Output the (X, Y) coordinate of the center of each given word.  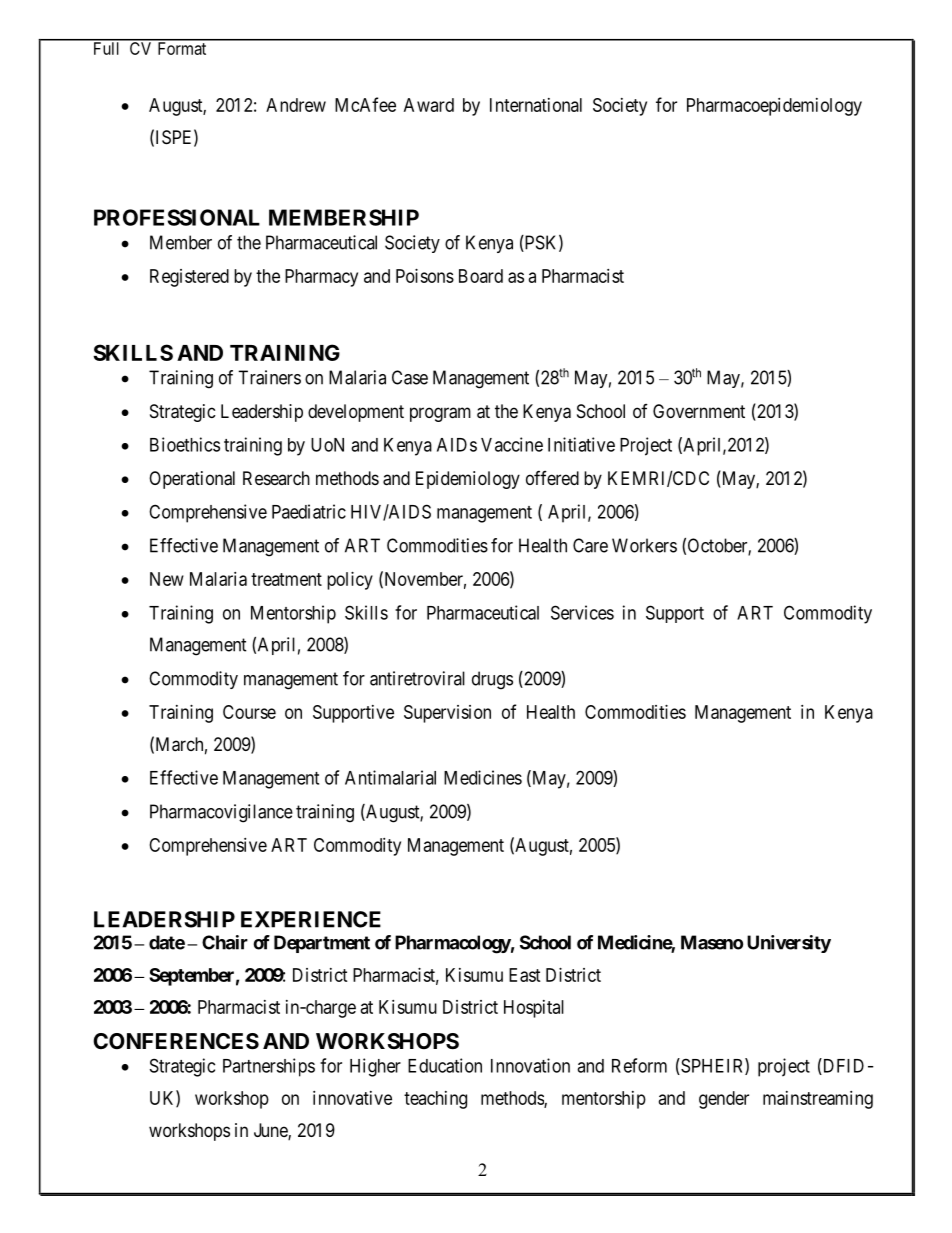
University (789, 944)
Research (276, 478)
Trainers (269, 377)
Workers (644, 545)
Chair (225, 942)
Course (249, 712)
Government (699, 411)
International (536, 105)
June (271, 1131)
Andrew (296, 105)
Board (481, 276)
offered (552, 478)
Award (429, 105)
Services (582, 612)
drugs (492, 680)
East (525, 975)
